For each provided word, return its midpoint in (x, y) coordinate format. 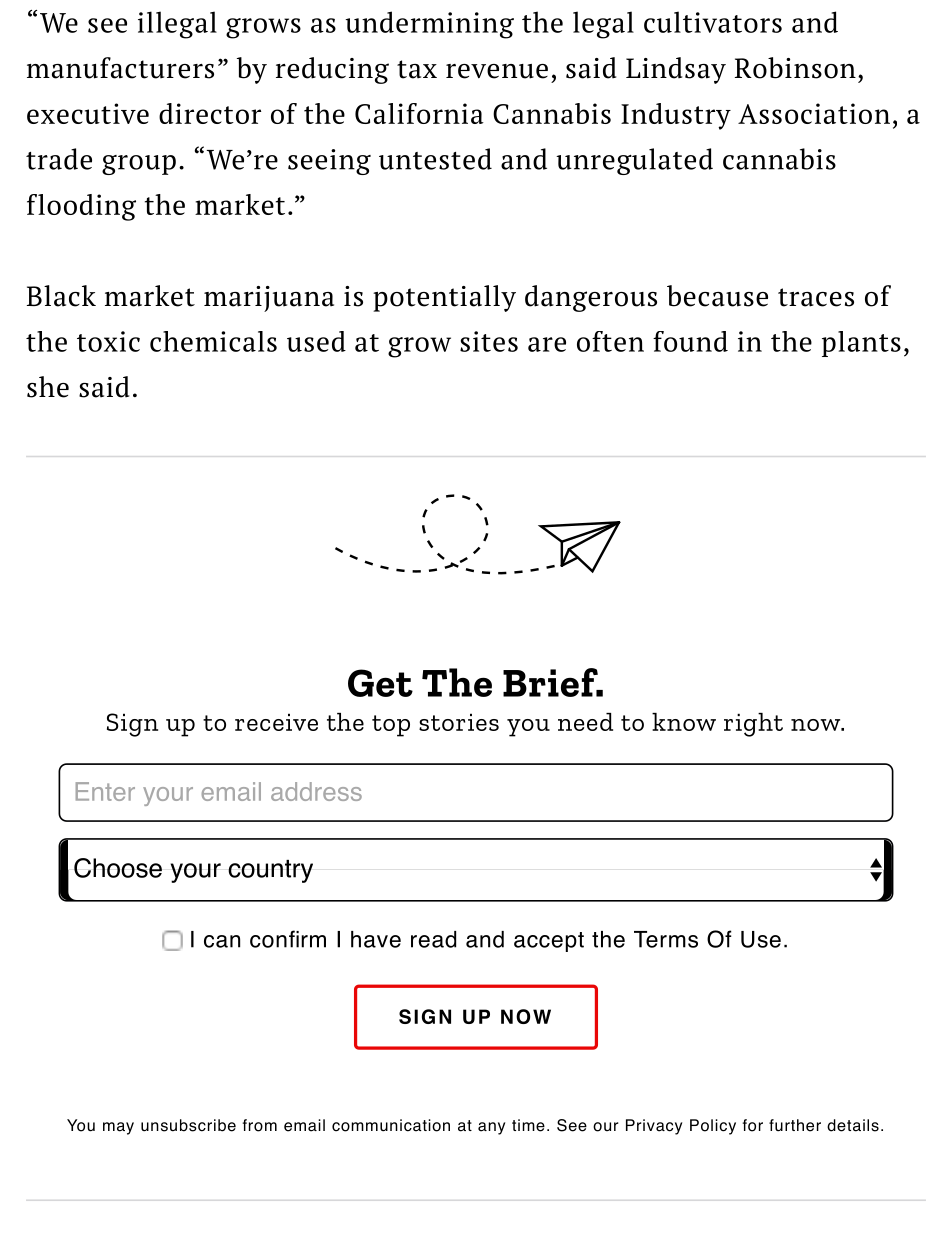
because (717, 296)
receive (276, 722)
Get (380, 683)
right (753, 725)
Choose (118, 868)
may (118, 1128)
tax (417, 69)
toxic (108, 341)
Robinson (795, 68)
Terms (666, 939)
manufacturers (120, 68)
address (316, 791)
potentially (444, 298)
